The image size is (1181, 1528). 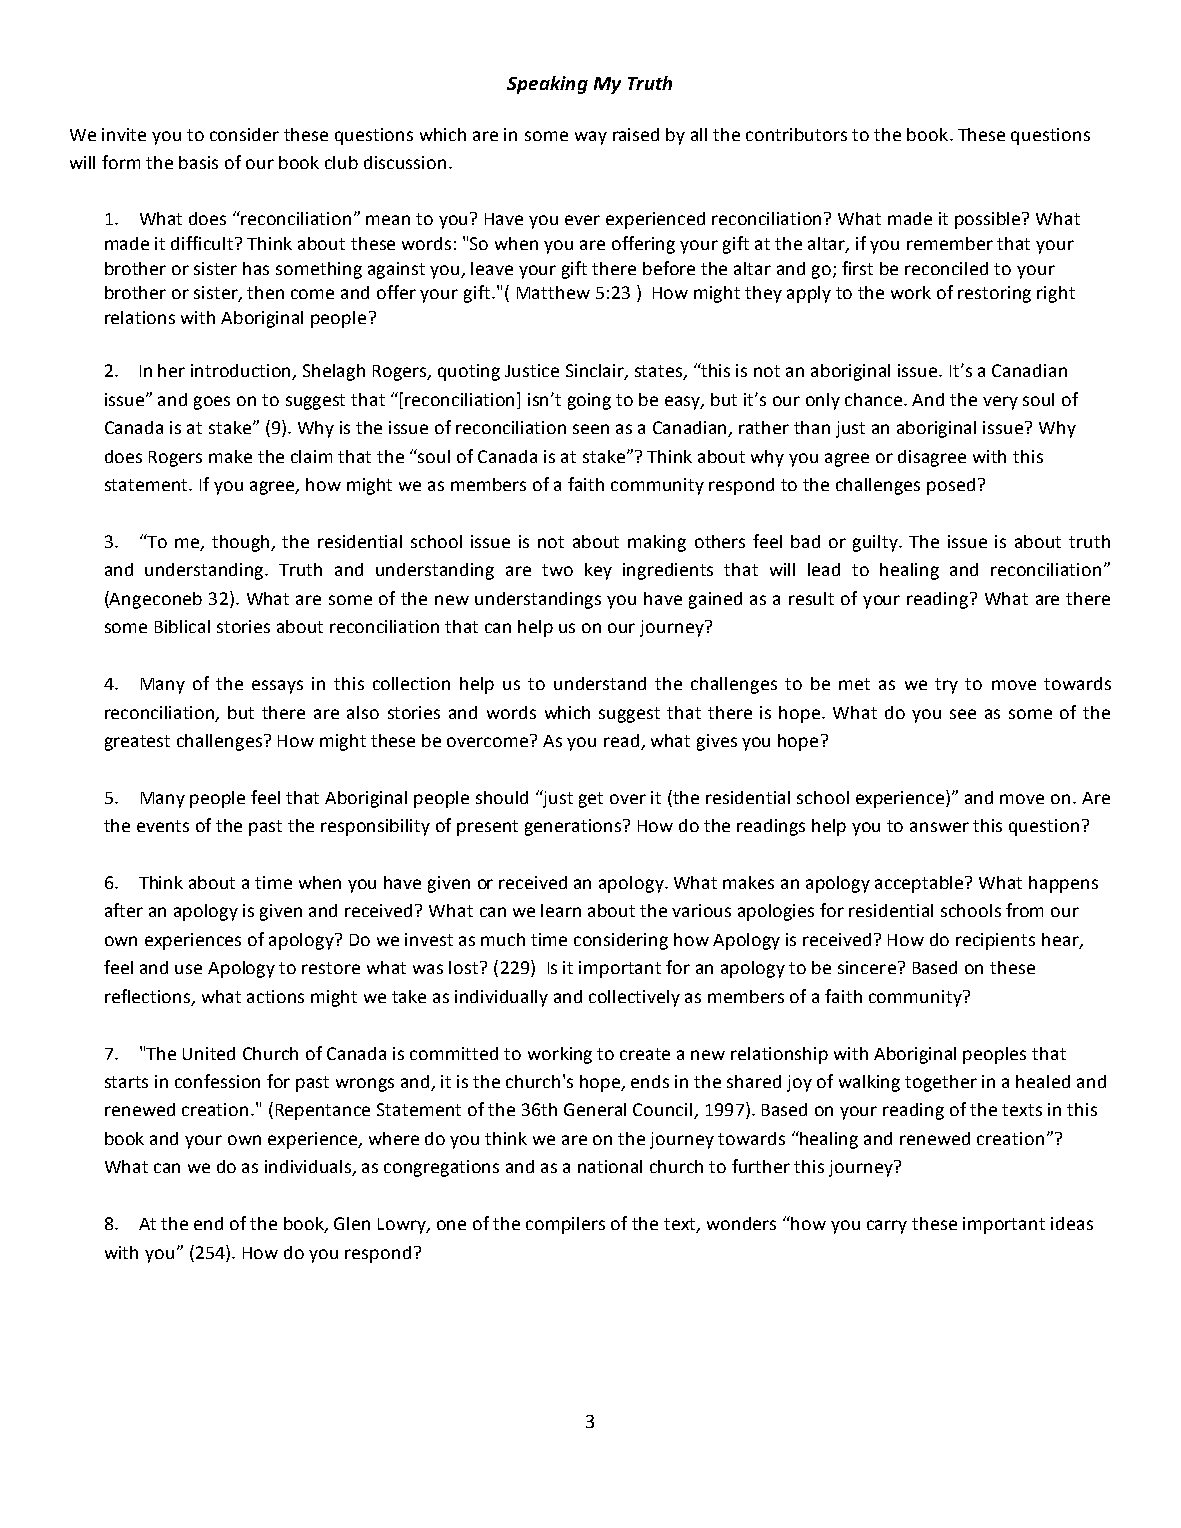 I want to click on key, so click(x=598, y=571).
